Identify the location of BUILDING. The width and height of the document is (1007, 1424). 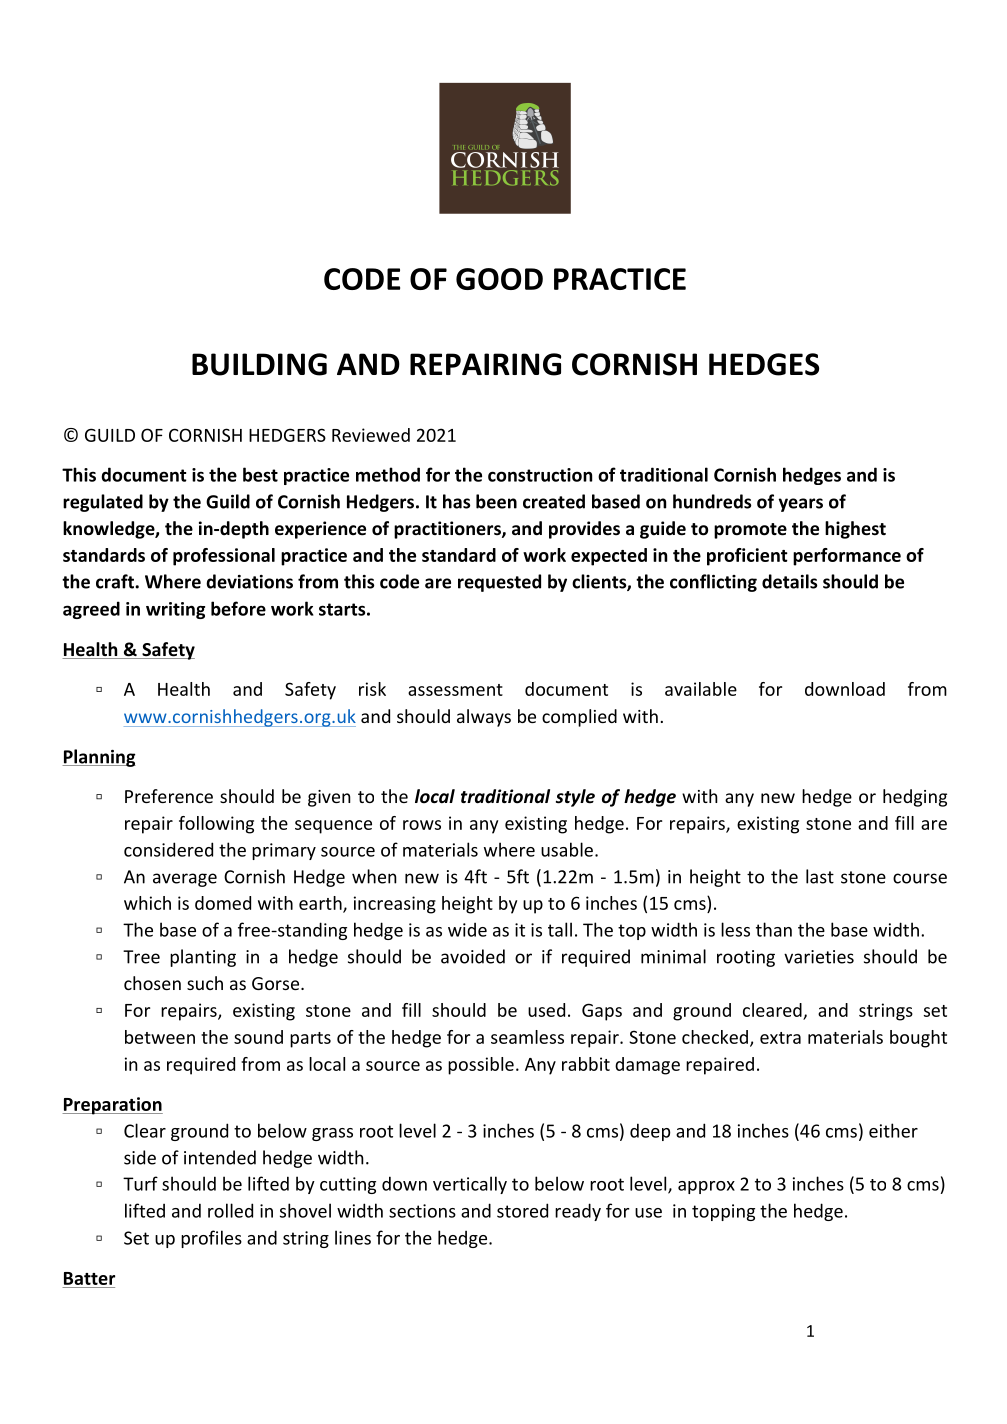
(259, 364).
